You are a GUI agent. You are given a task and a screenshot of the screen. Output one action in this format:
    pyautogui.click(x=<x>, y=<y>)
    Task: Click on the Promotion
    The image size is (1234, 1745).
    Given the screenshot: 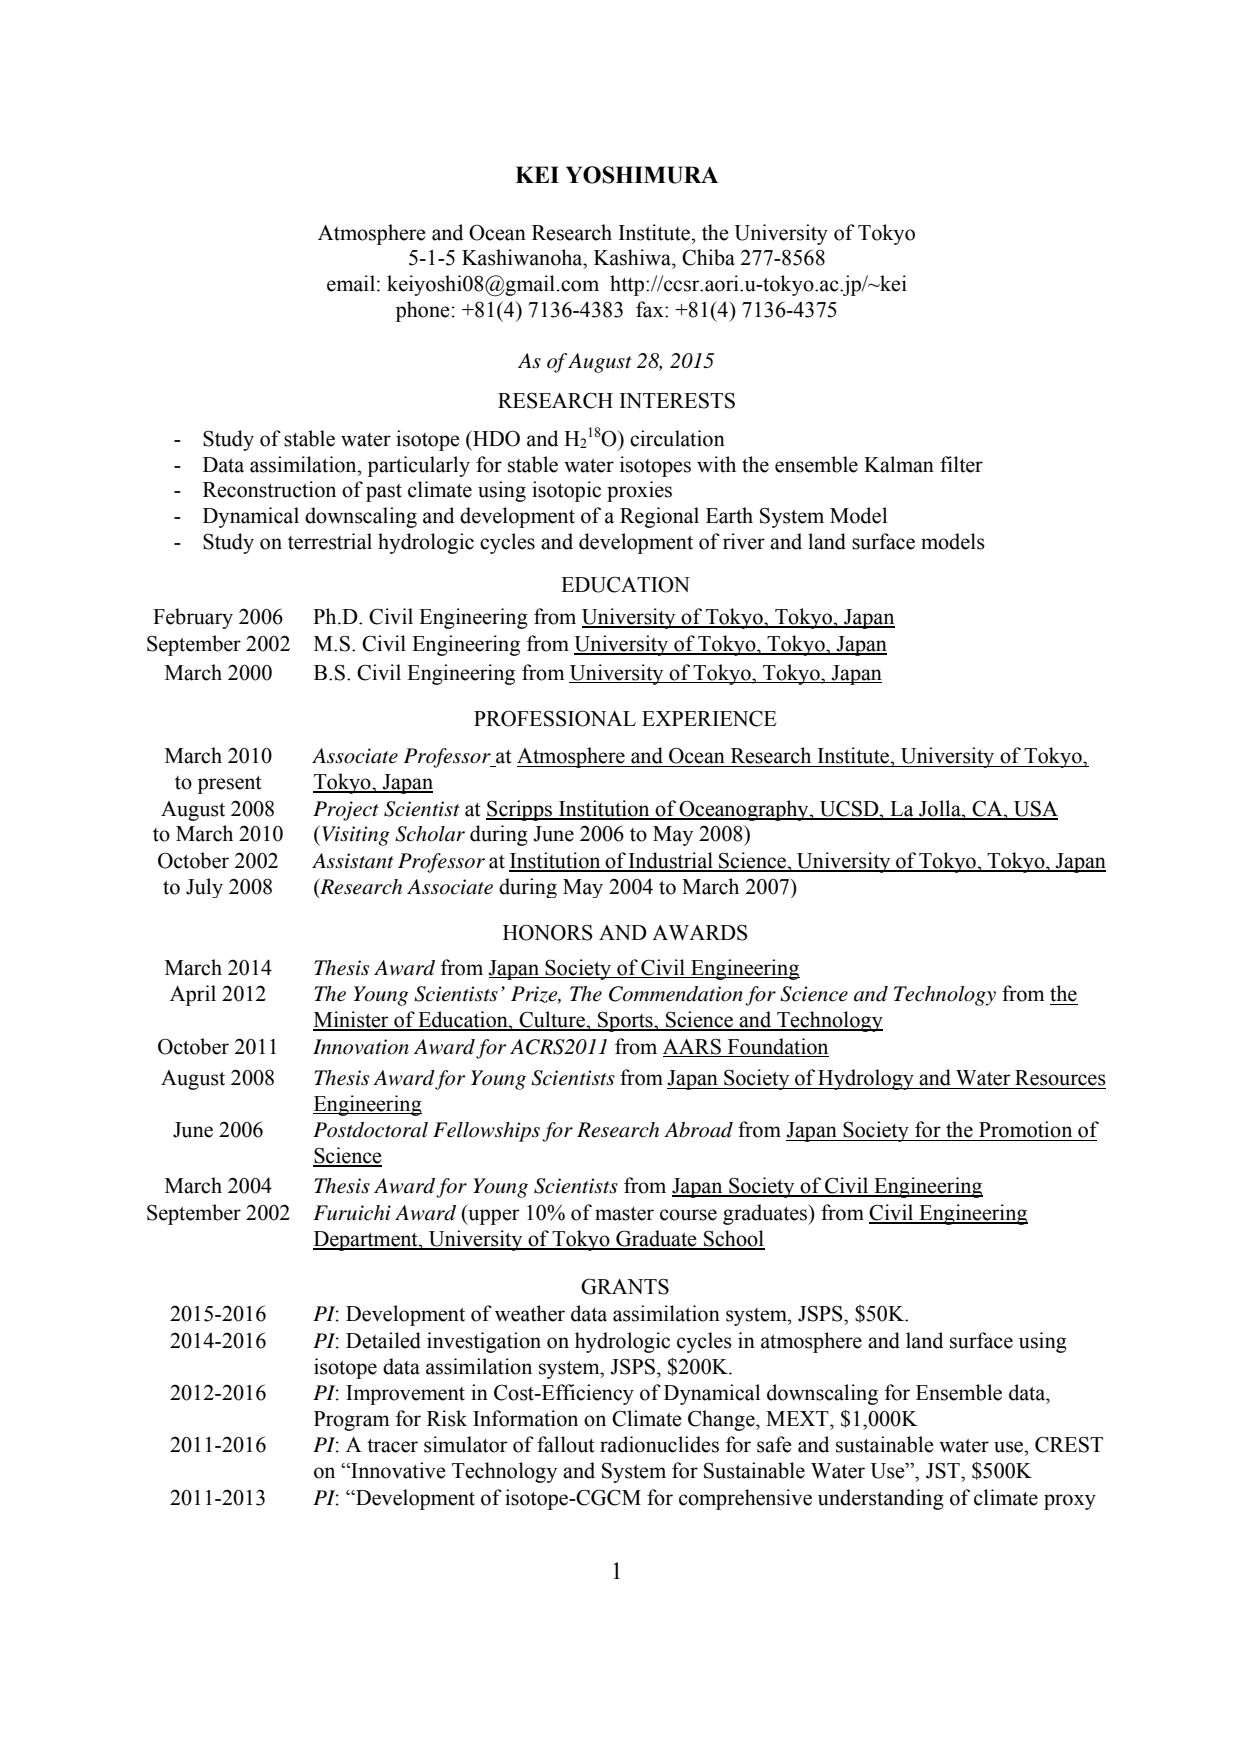 What is the action you would take?
    pyautogui.click(x=1025, y=1129)
